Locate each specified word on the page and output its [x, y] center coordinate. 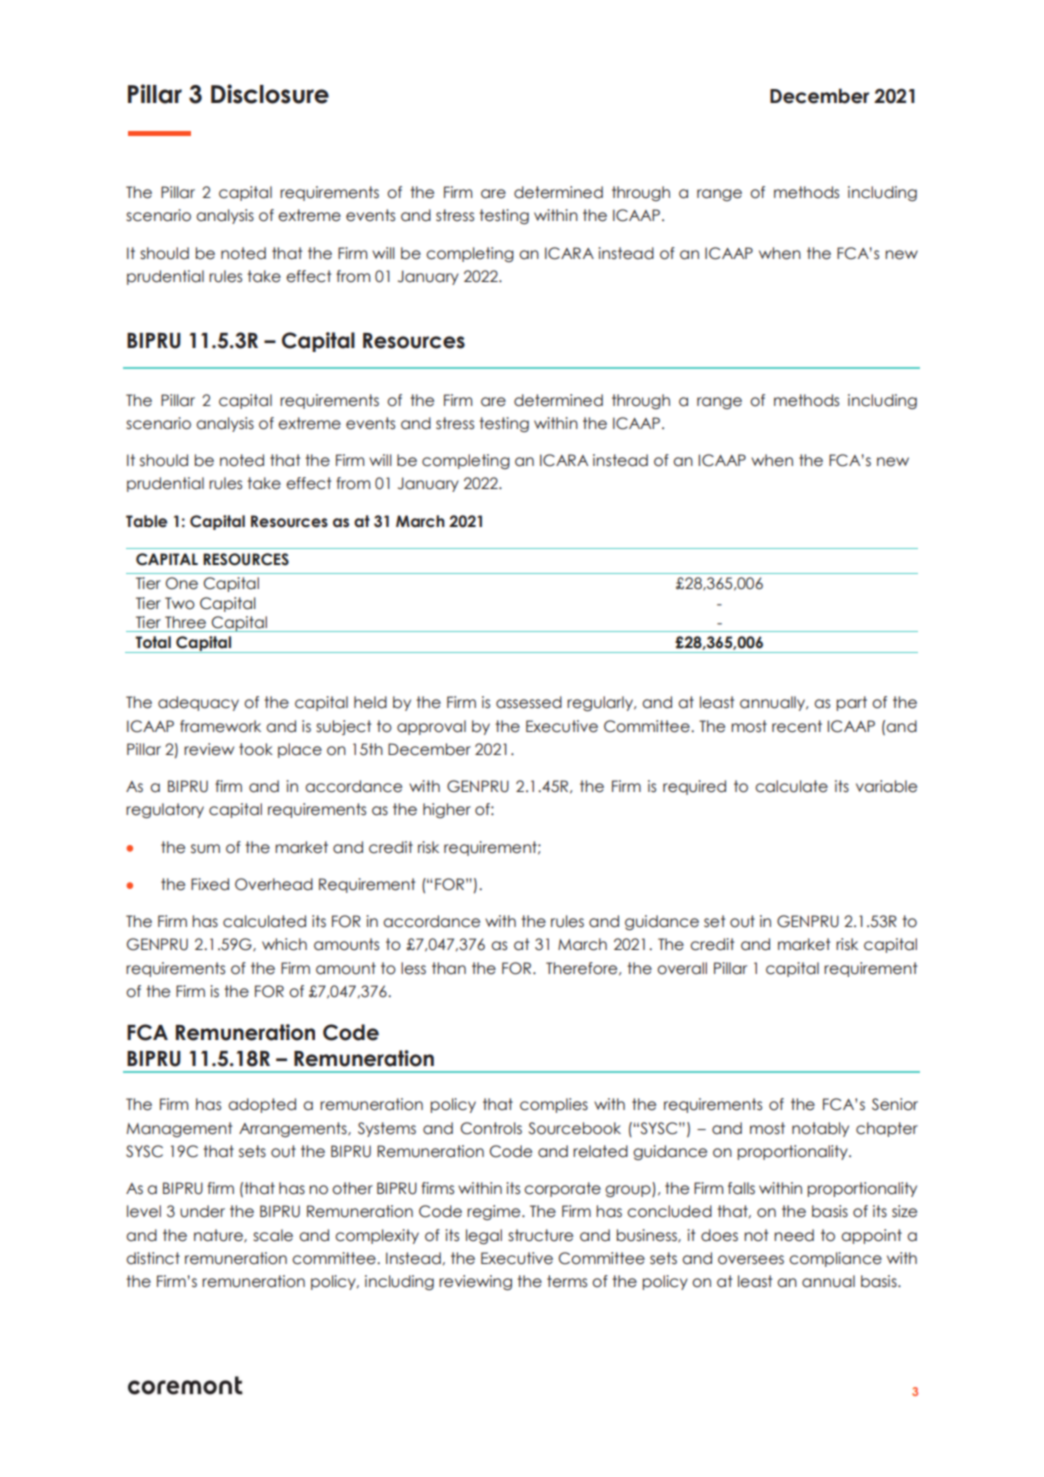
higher [447, 810]
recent [797, 726]
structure [540, 1235]
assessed [529, 702]
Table [146, 521]
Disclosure [270, 94]
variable [886, 786]
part [851, 703]
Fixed [210, 884]
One [182, 583]
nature [219, 1236]
